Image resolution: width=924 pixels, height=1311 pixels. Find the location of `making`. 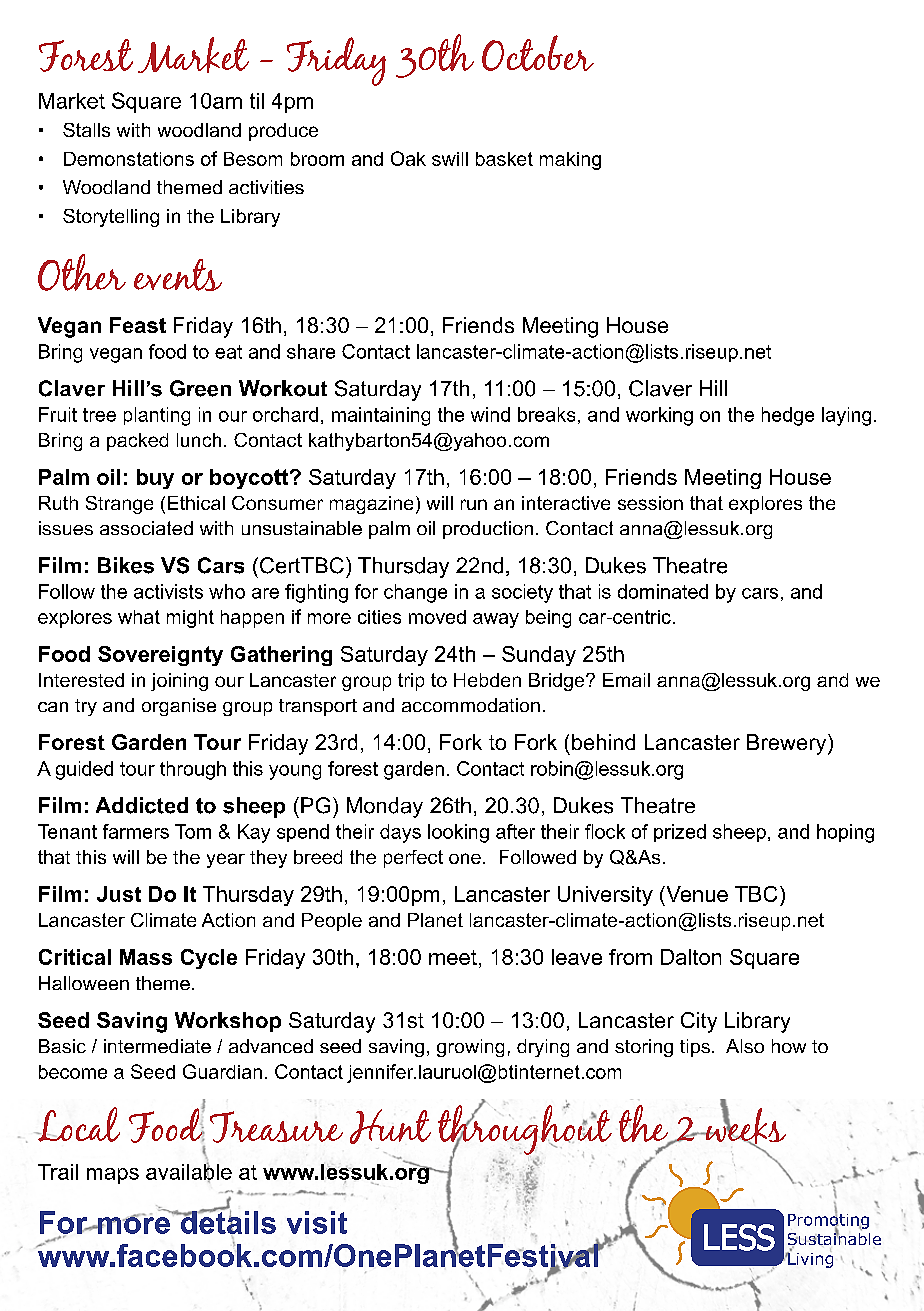

making is located at coordinates (570, 161).
